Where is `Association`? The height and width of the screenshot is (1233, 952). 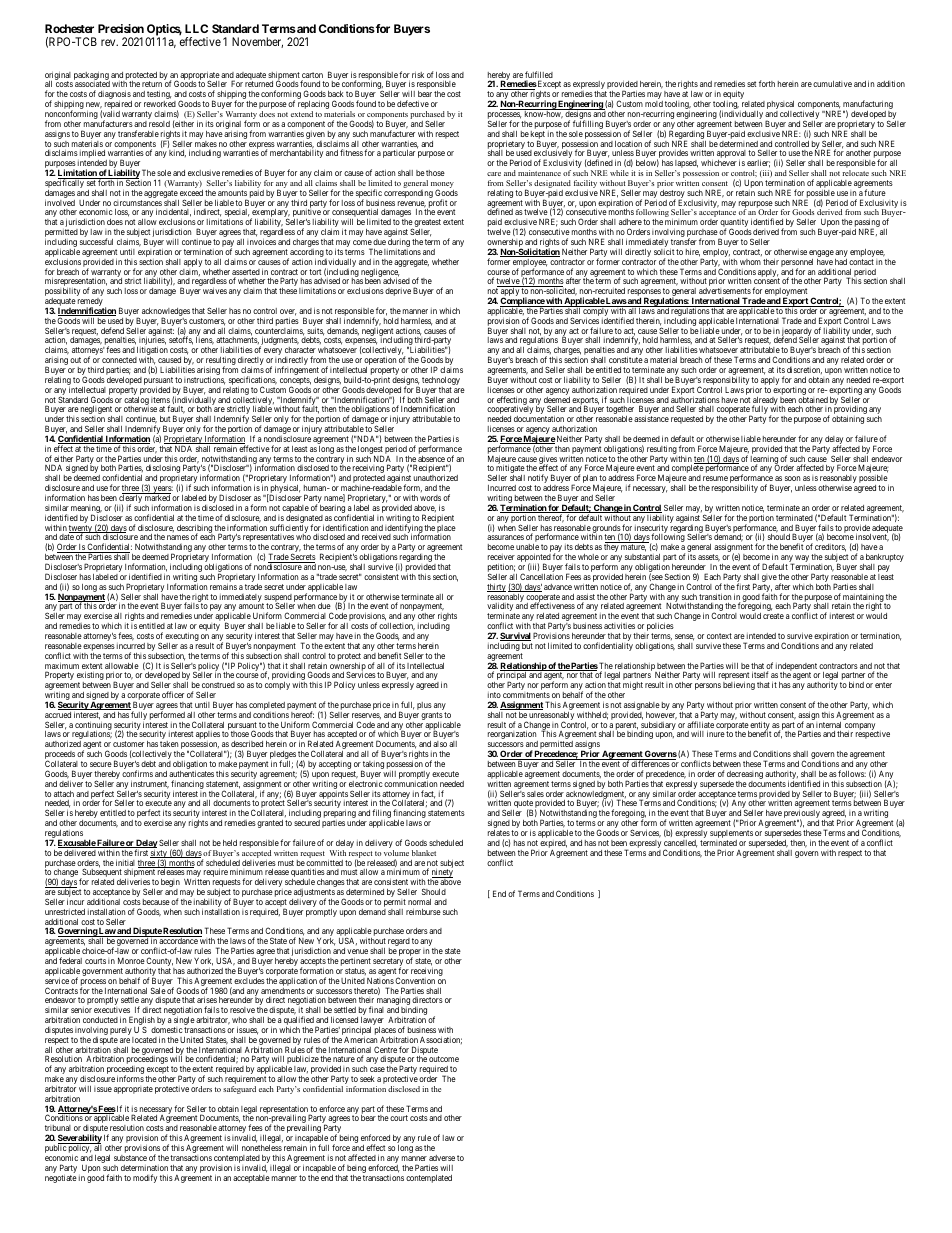 Association is located at coordinates (441, 1040).
